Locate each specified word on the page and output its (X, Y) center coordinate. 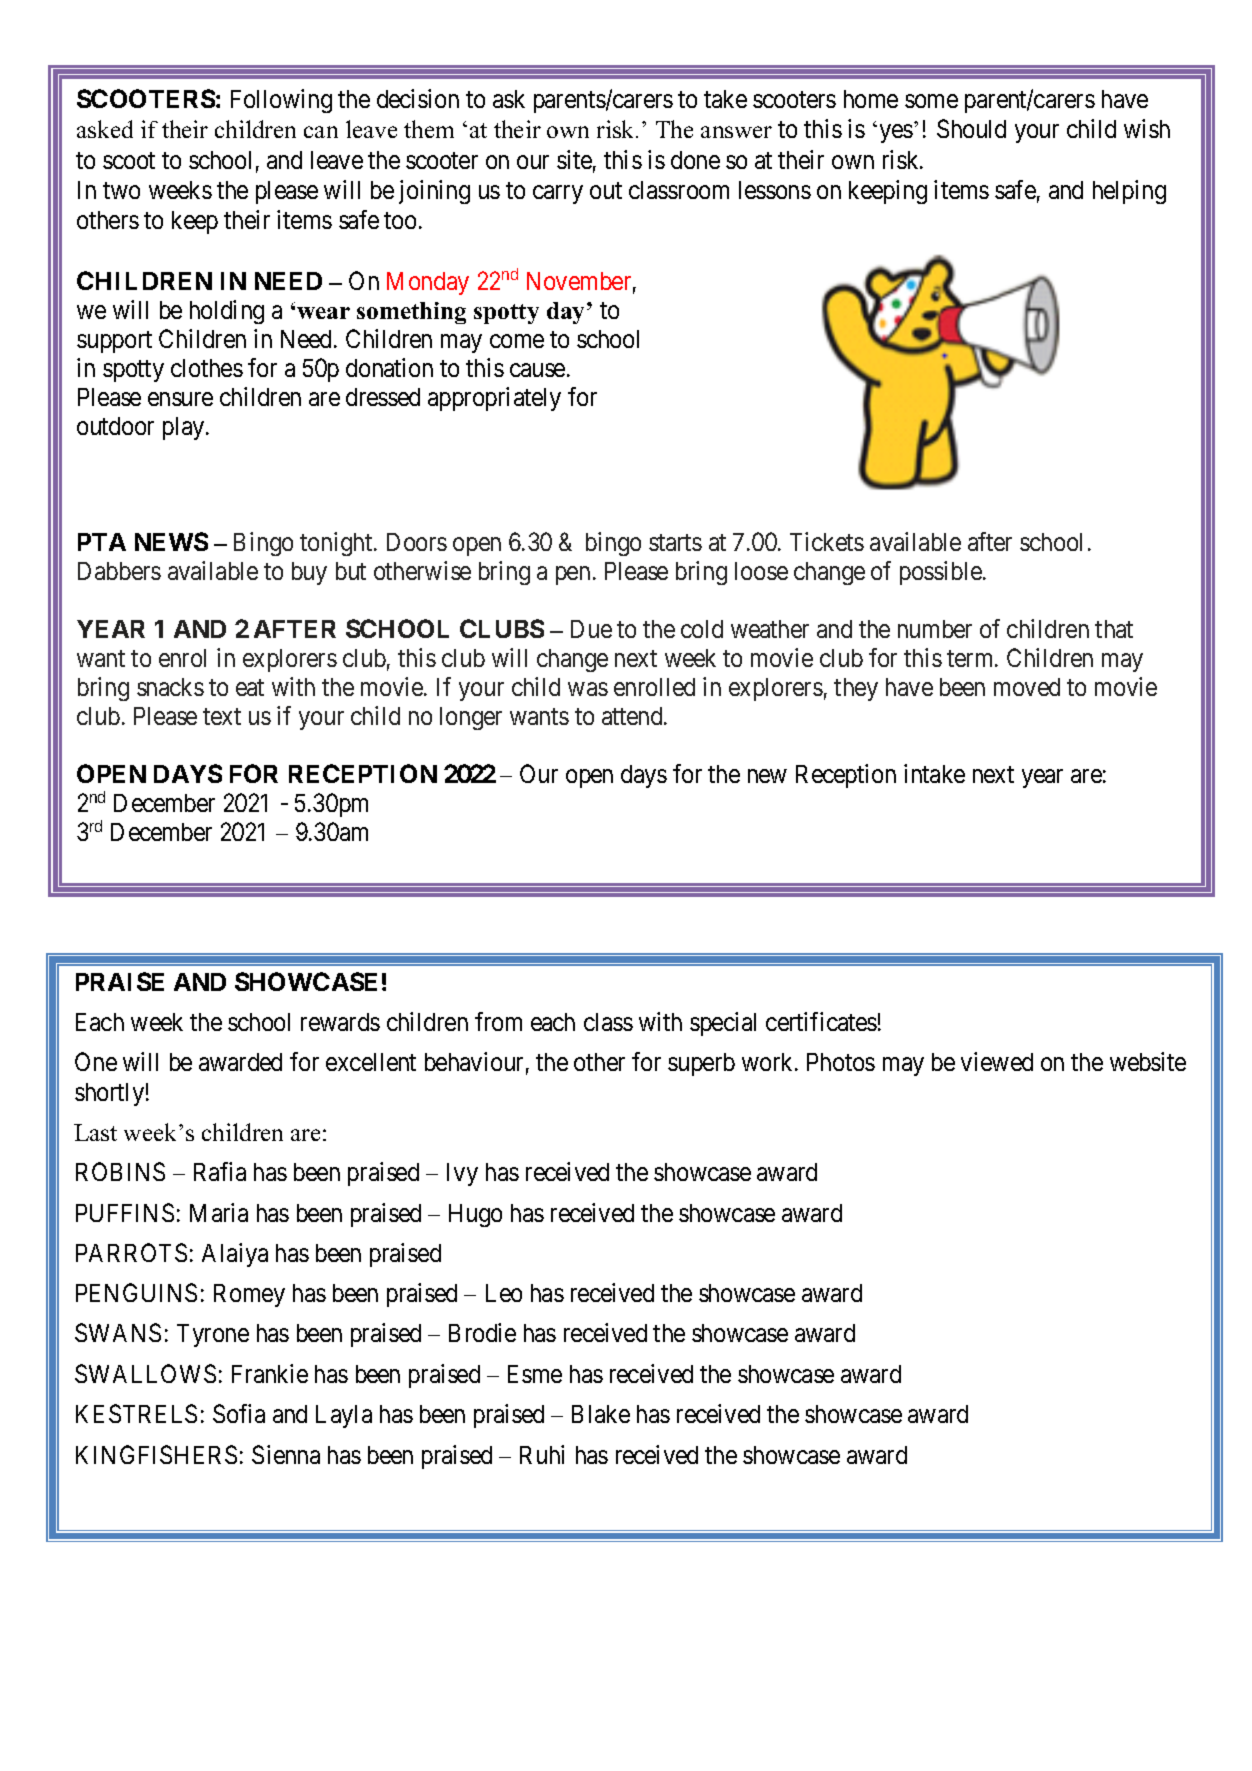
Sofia (239, 1413)
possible (941, 573)
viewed (997, 1061)
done (695, 160)
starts (675, 542)
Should (971, 128)
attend (633, 716)
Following (281, 101)
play (185, 428)
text (222, 716)
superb (701, 1064)
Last (95, 1132)
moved (1027, 687)
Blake (601, 1414)
